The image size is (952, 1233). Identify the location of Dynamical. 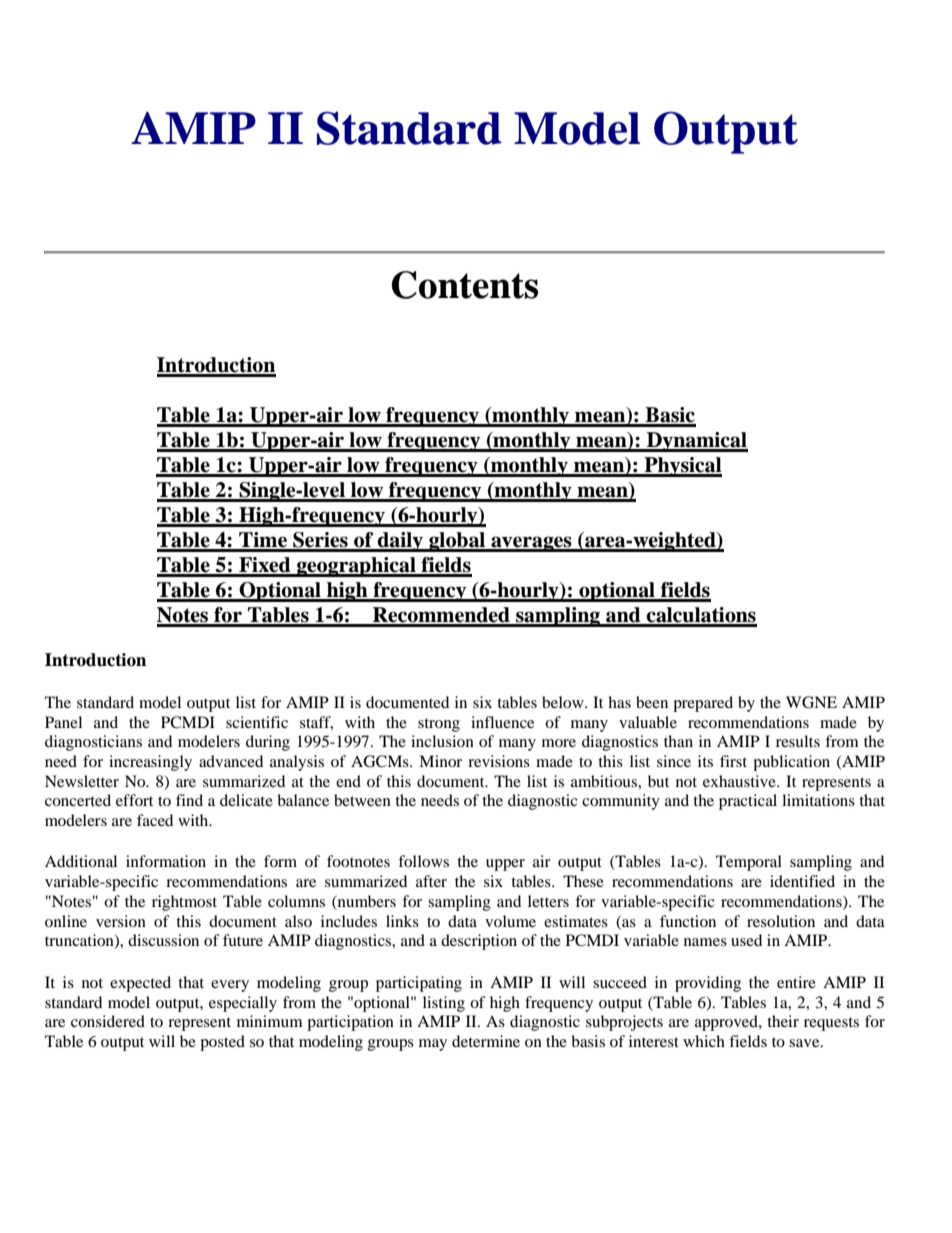
(696, 442).
